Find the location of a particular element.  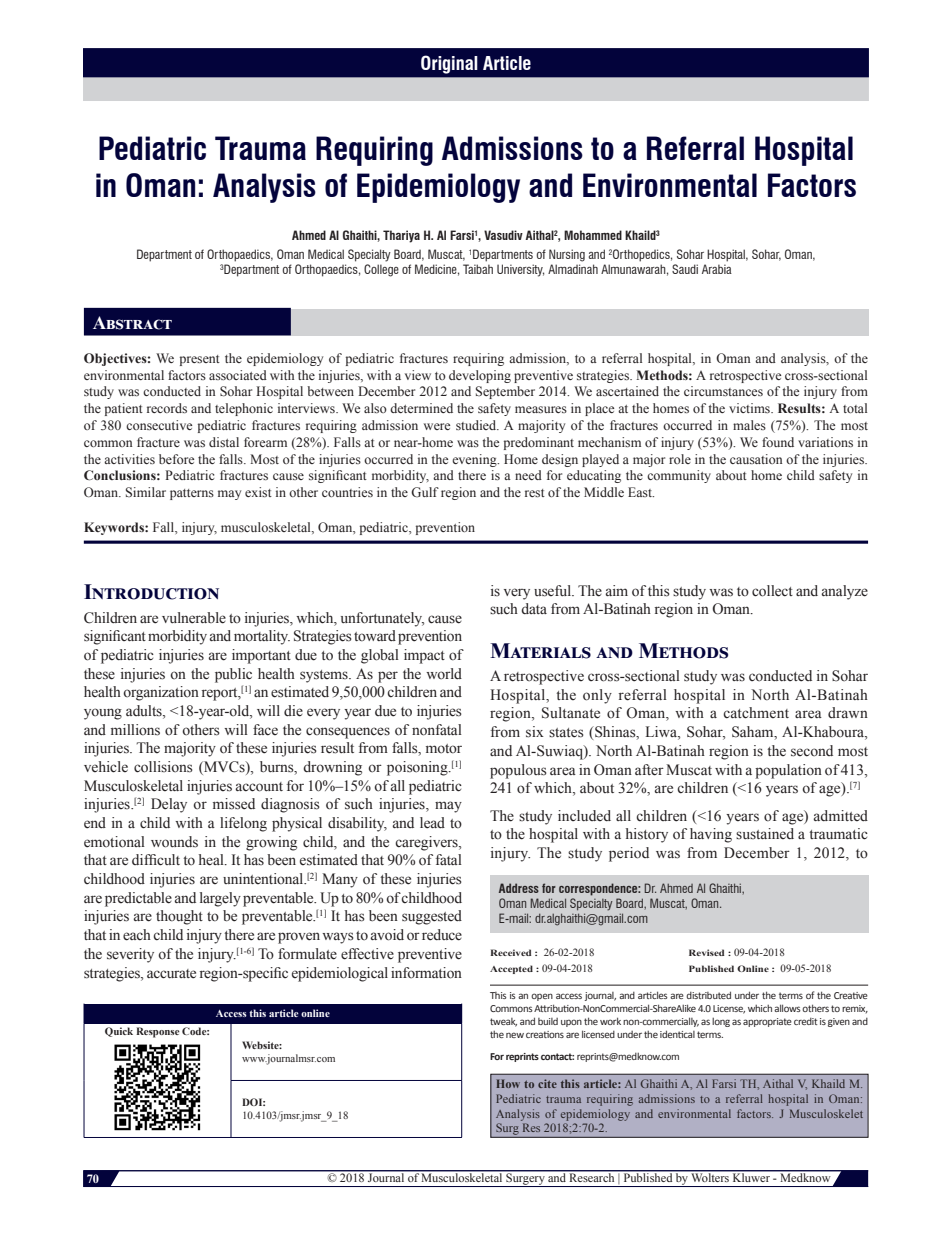

Original is located at coordinates (449, 64).
